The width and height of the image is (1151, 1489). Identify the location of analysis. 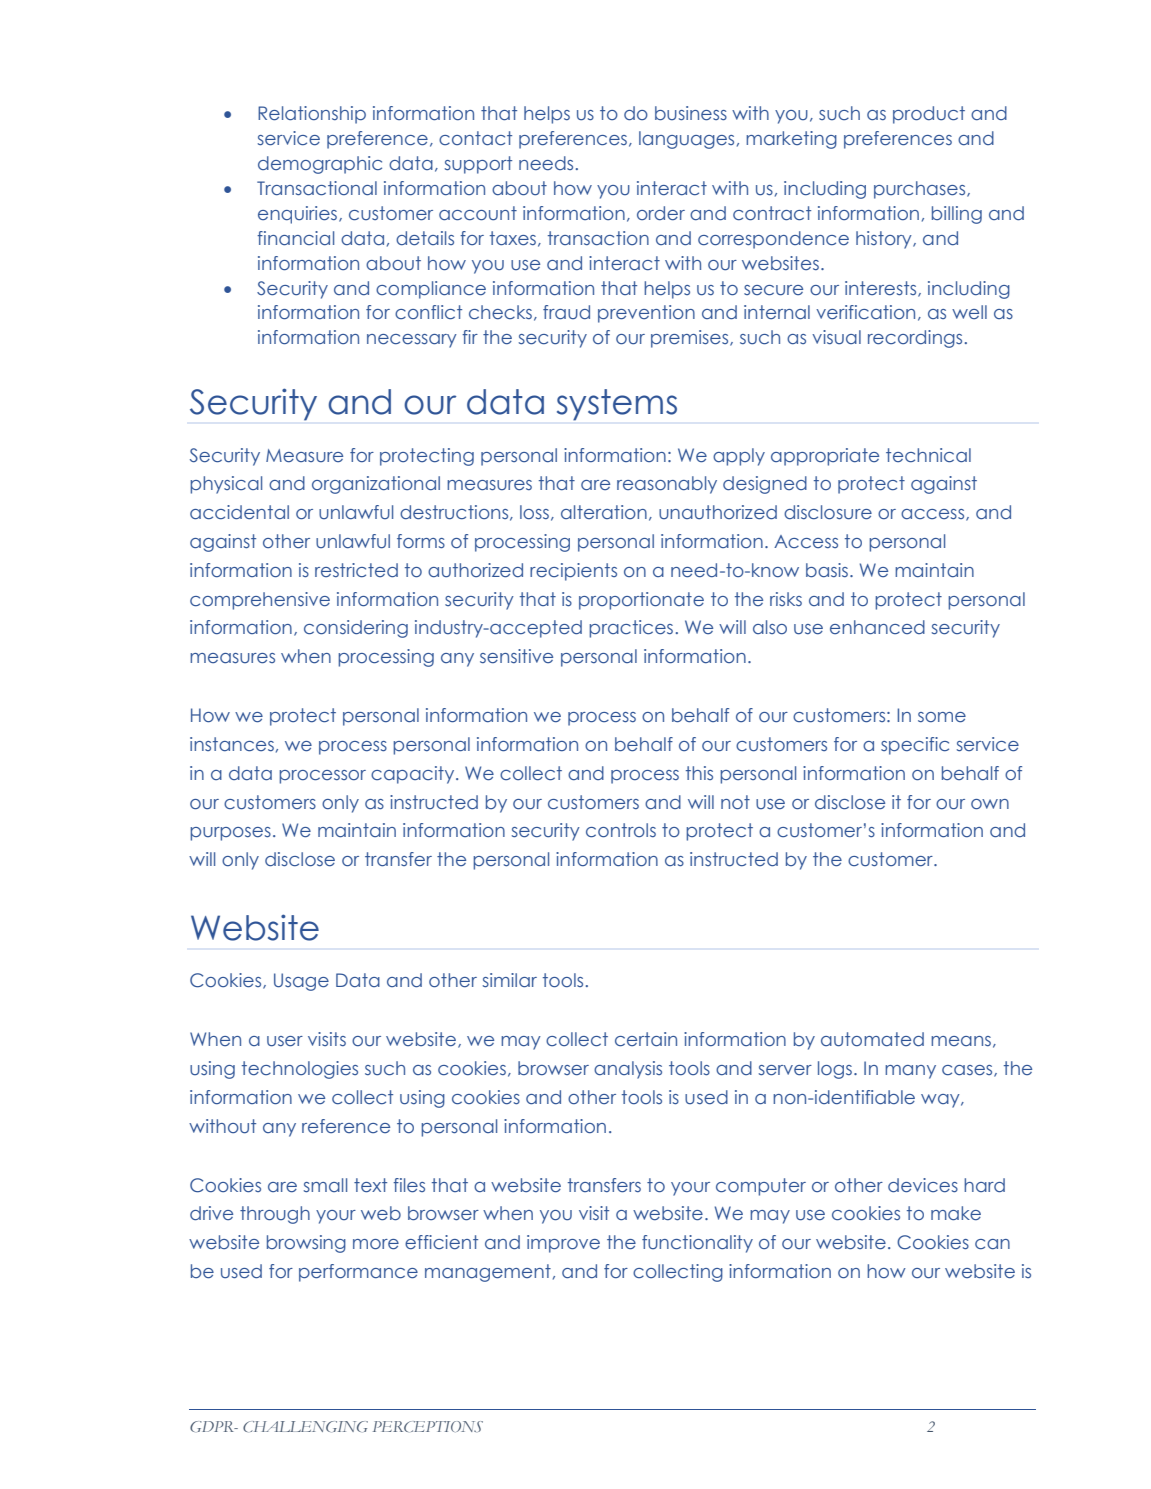
(628, 1070).
